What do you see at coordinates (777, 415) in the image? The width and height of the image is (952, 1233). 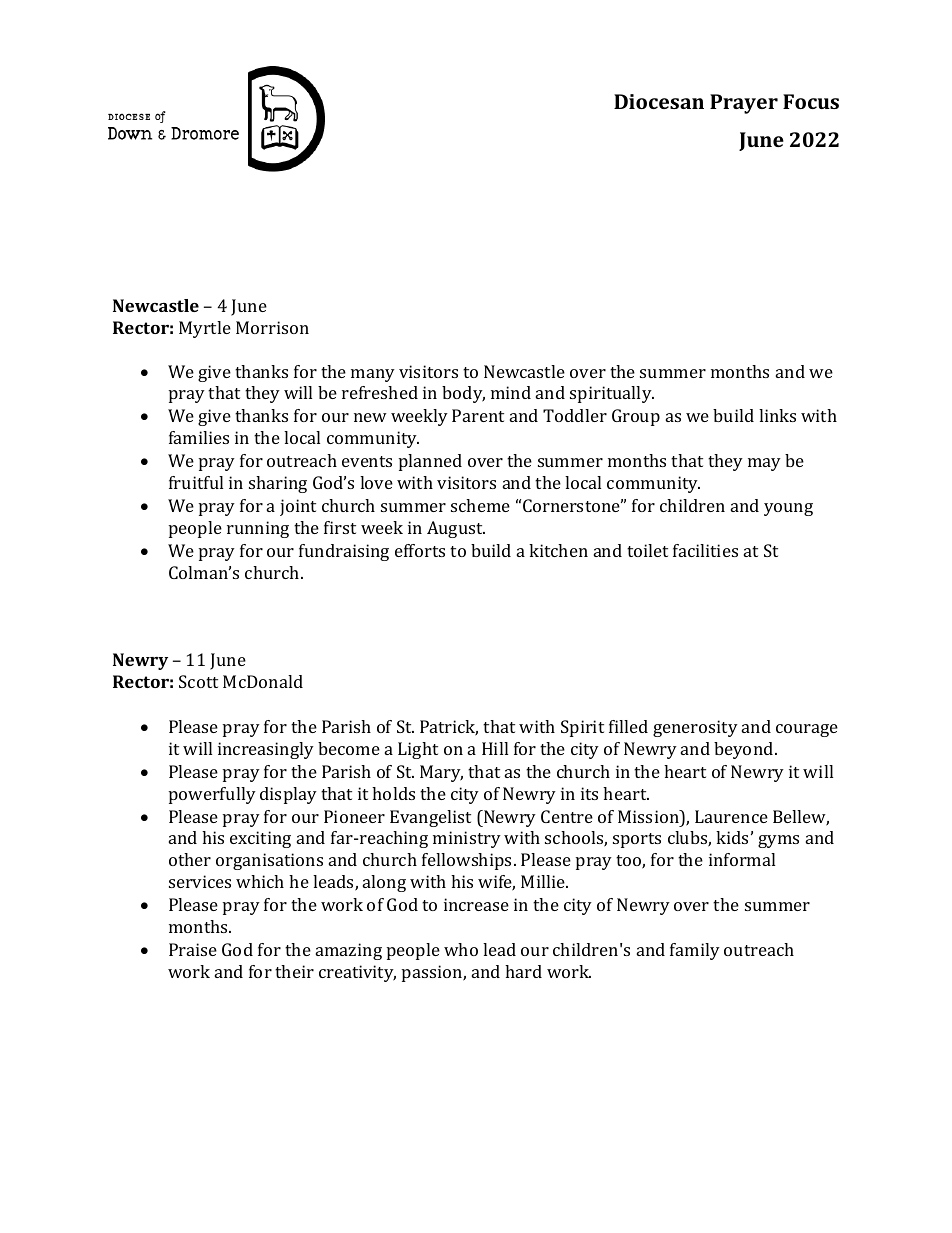 I see `links` at bounding box center [777, 415].
